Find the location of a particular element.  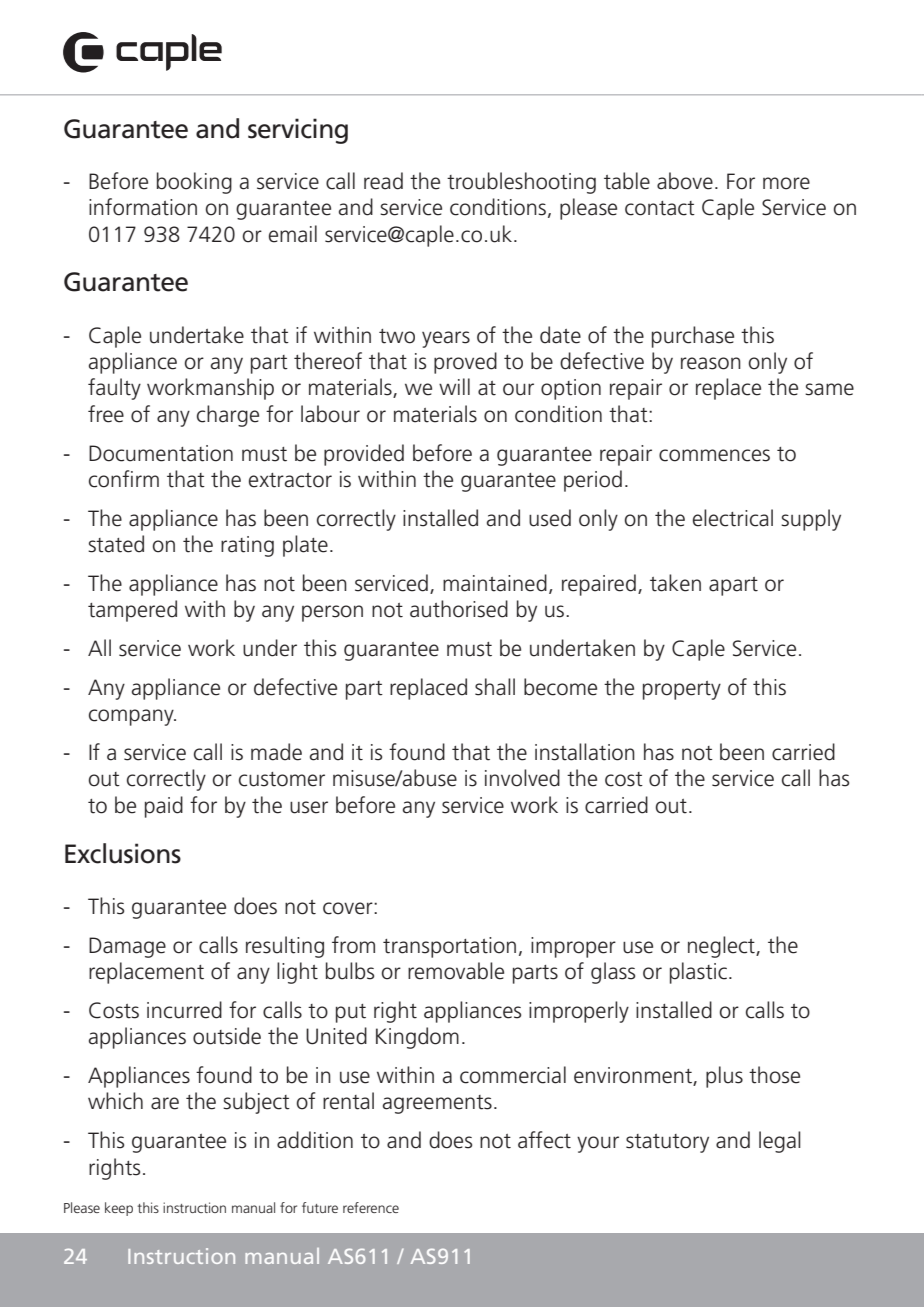

property is located at coordinates (682, 690).
